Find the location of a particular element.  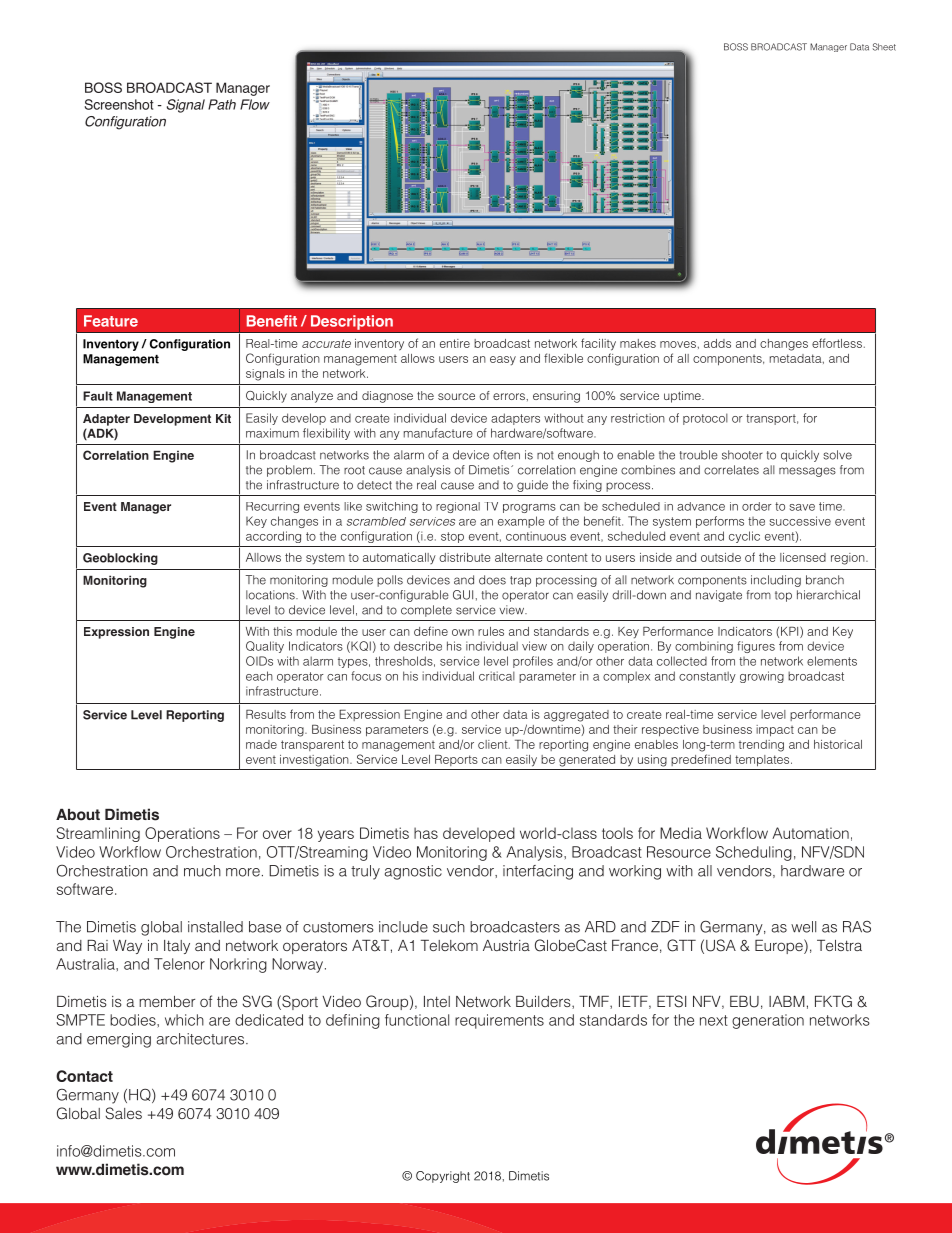

example is located at coordinates (521, 522).
